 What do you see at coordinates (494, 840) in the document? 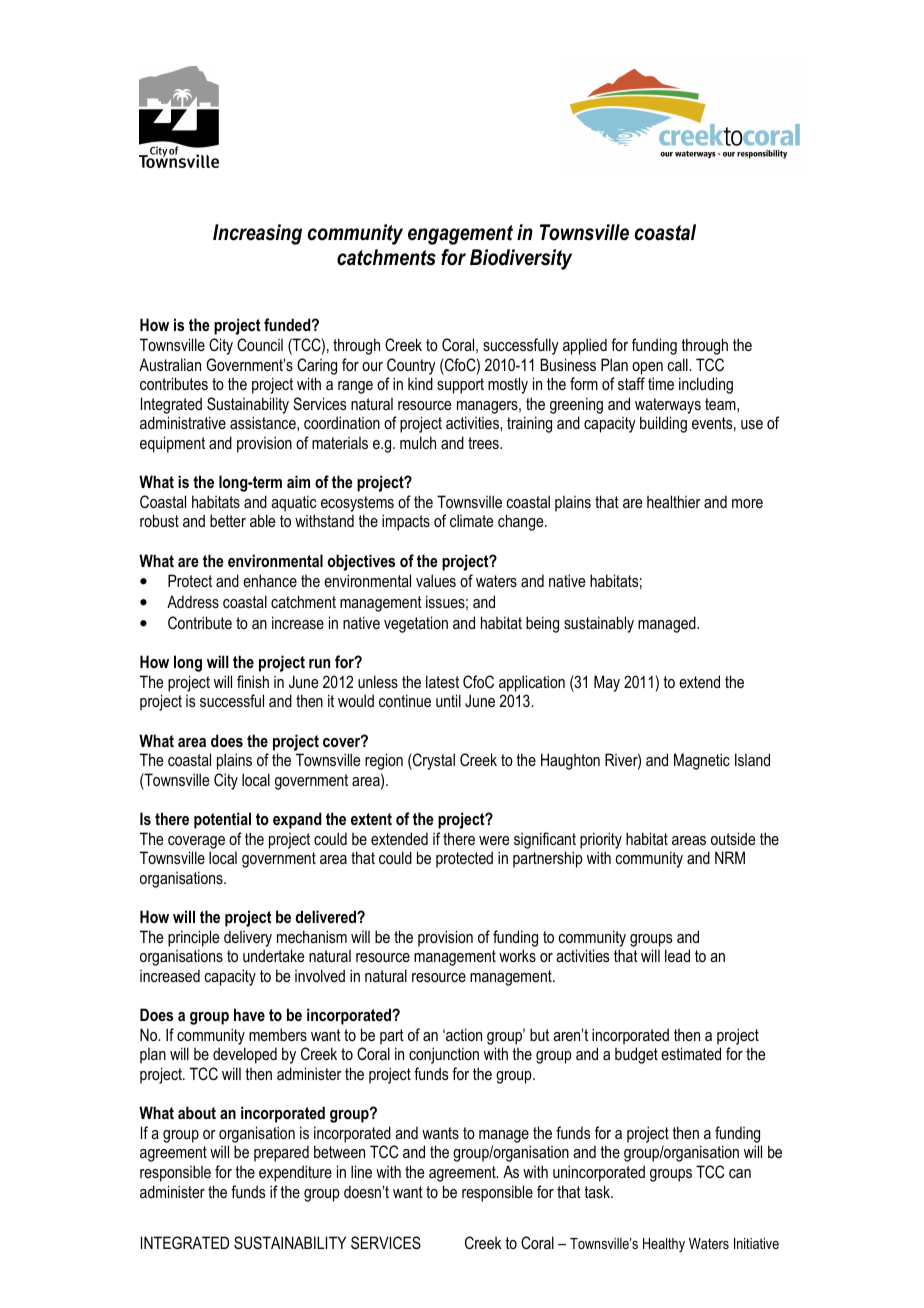
I see `were` at bounding box center [494, 840].
